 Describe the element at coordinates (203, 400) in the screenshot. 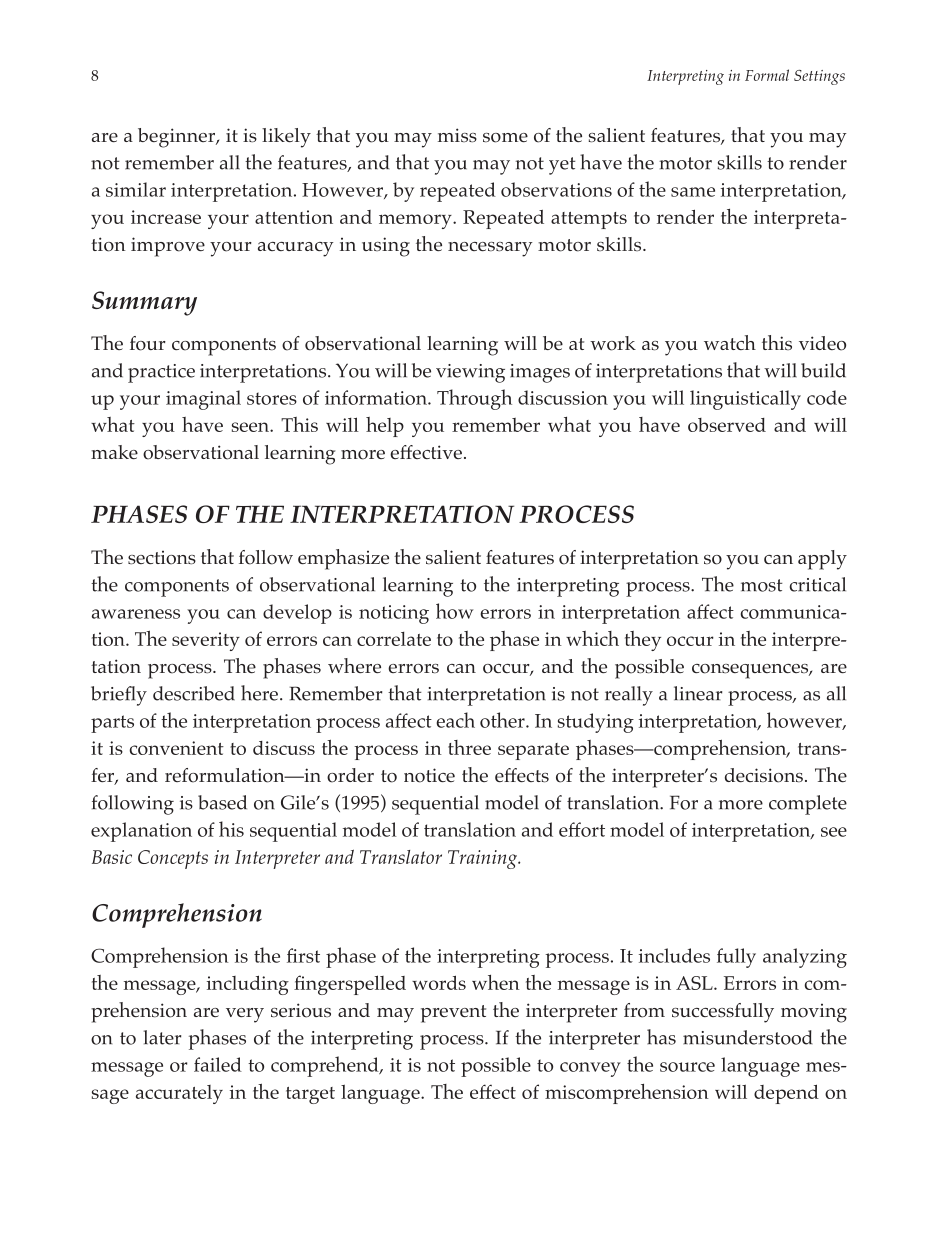

I see `imaginal` at that location.
